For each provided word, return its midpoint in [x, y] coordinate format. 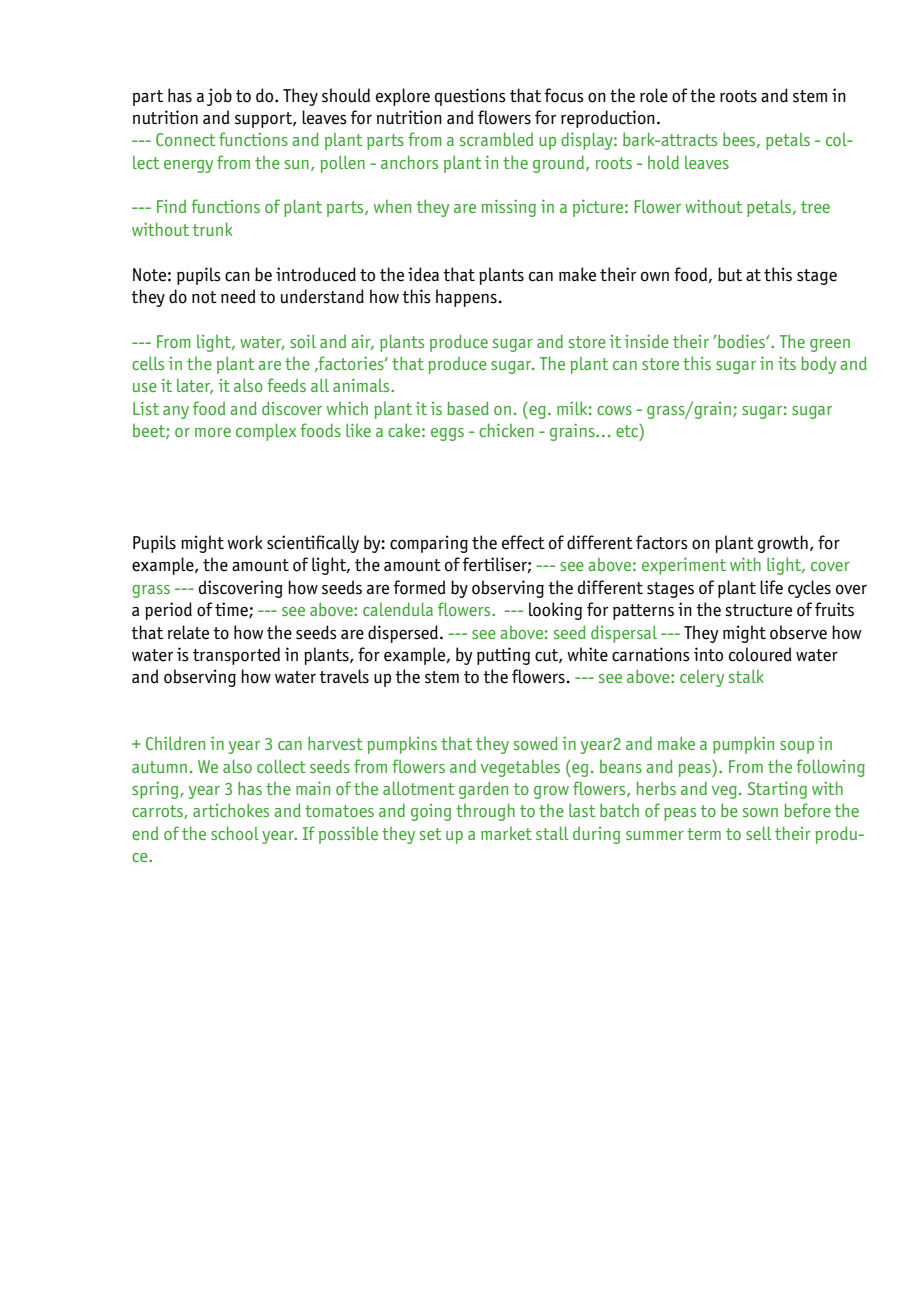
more [213, 432]
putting [503, 656]
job [219, 97]
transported [236, 656]
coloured [760, 654]
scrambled [496, 139]
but [730, 274]
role [654, 95]
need [238, 296]
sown [760, 812]
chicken [506, 430]
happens [467, 298]
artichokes [231, 810]
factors [662, 542]
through [485, 812]
